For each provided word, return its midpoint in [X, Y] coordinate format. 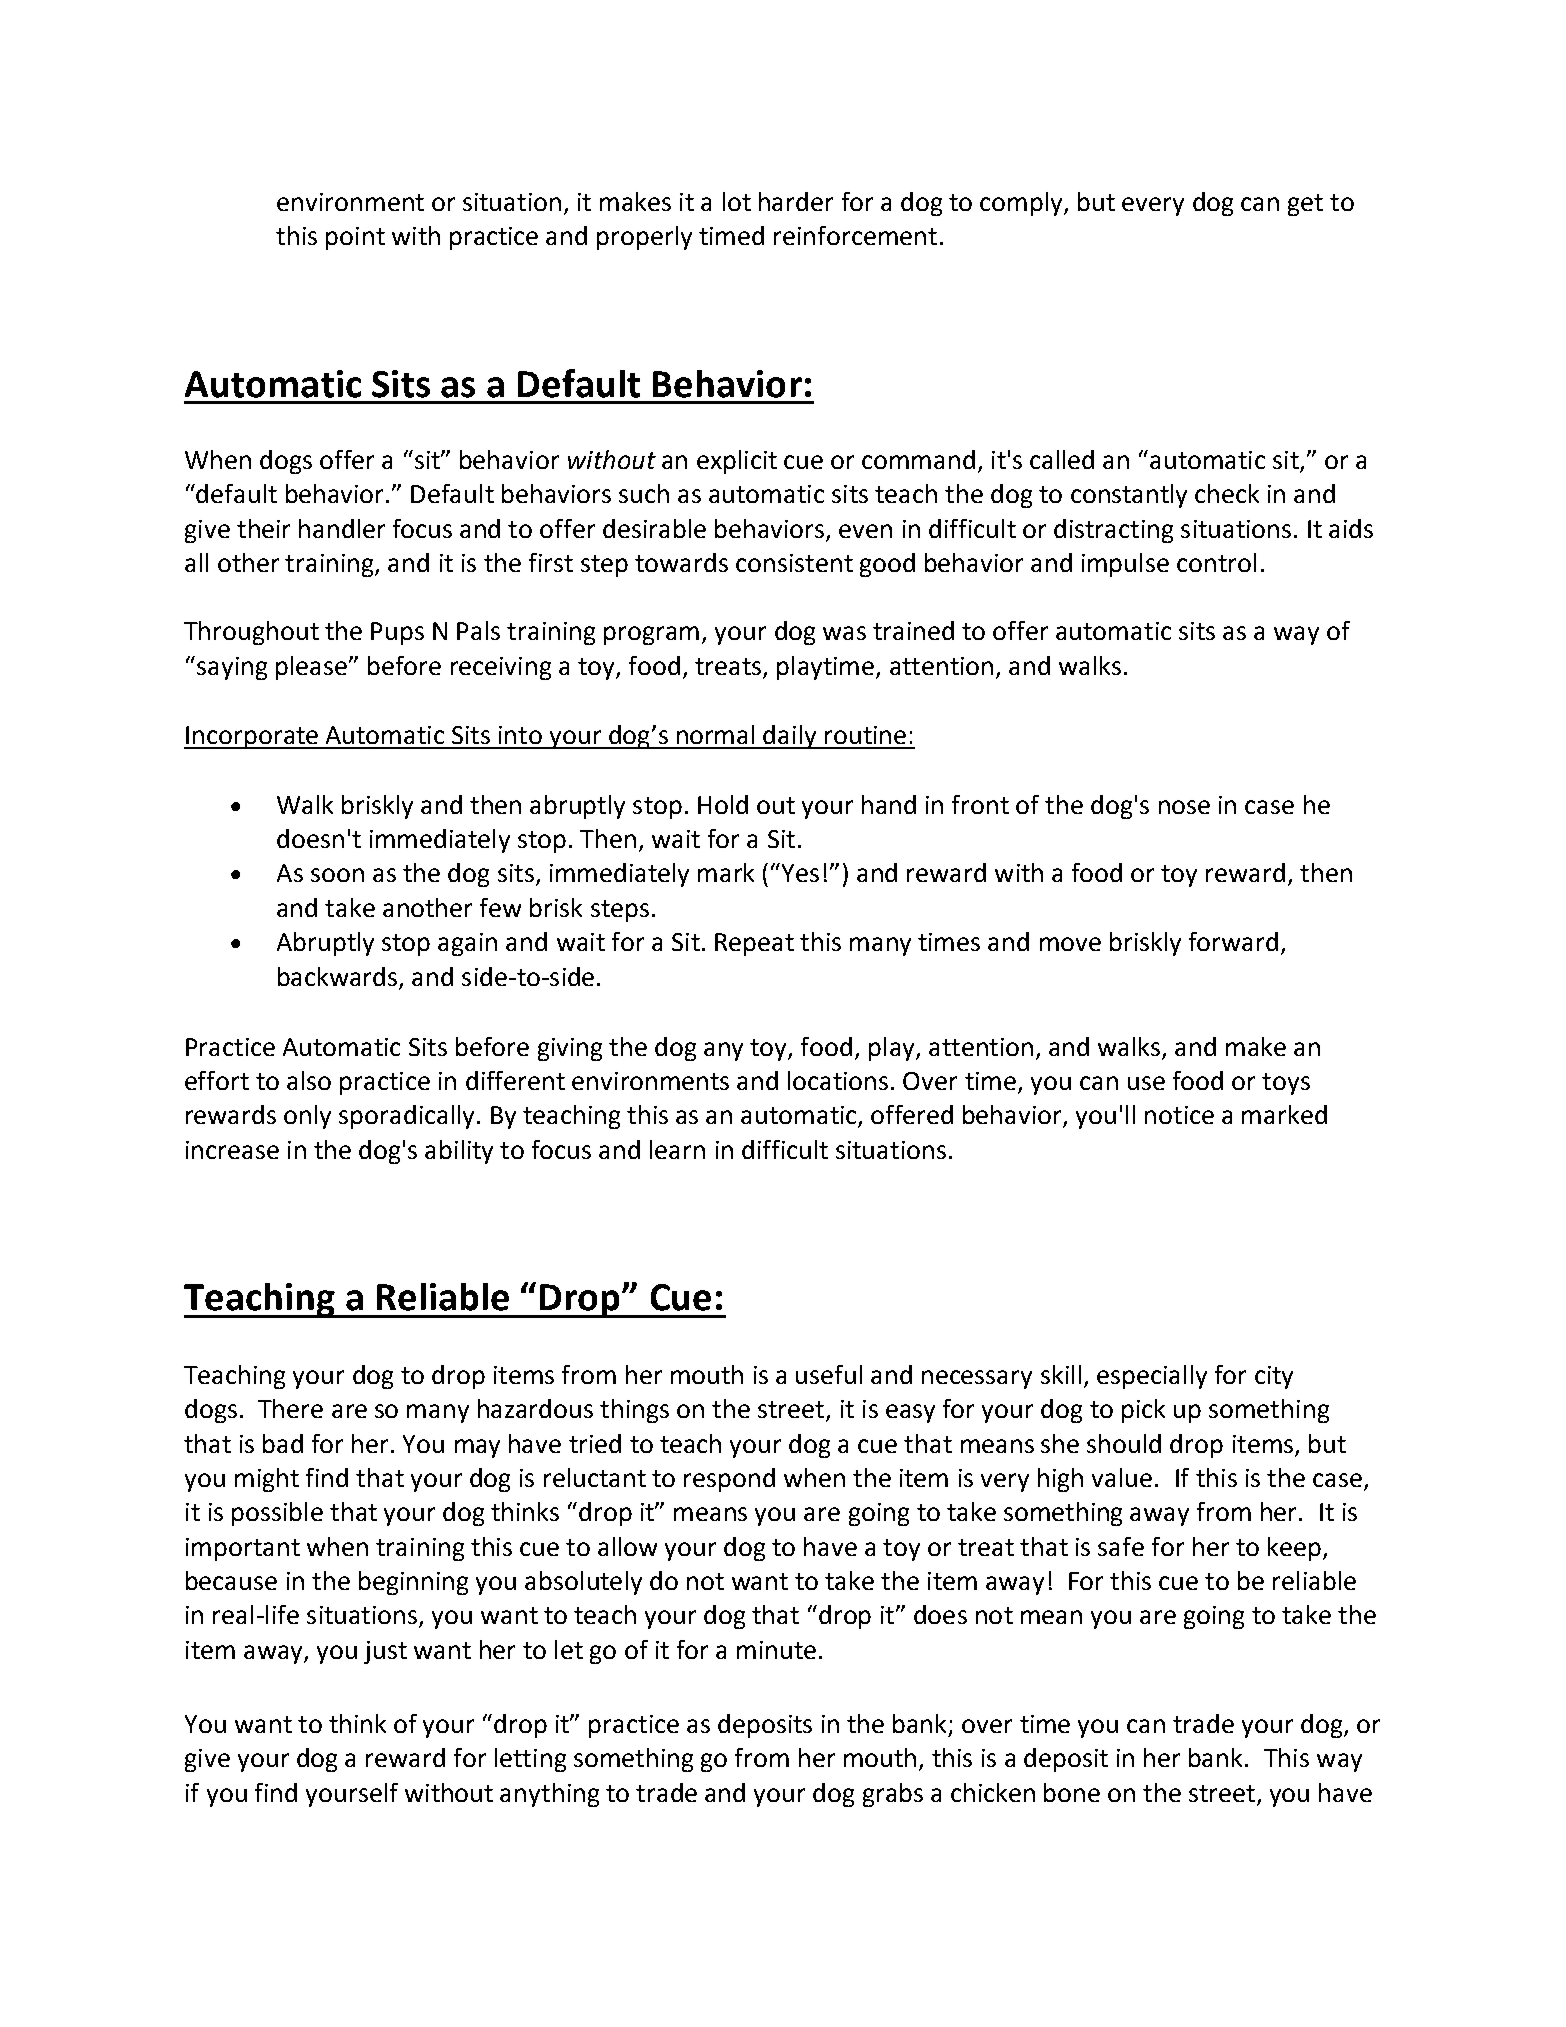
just [385, 1652]
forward [1233, 941]
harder [796, 201]
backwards [337, 976]
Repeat [754, 944]
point [355, 238]
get [1305, 205]
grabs [893, 1795]
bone [1072, 1792]
